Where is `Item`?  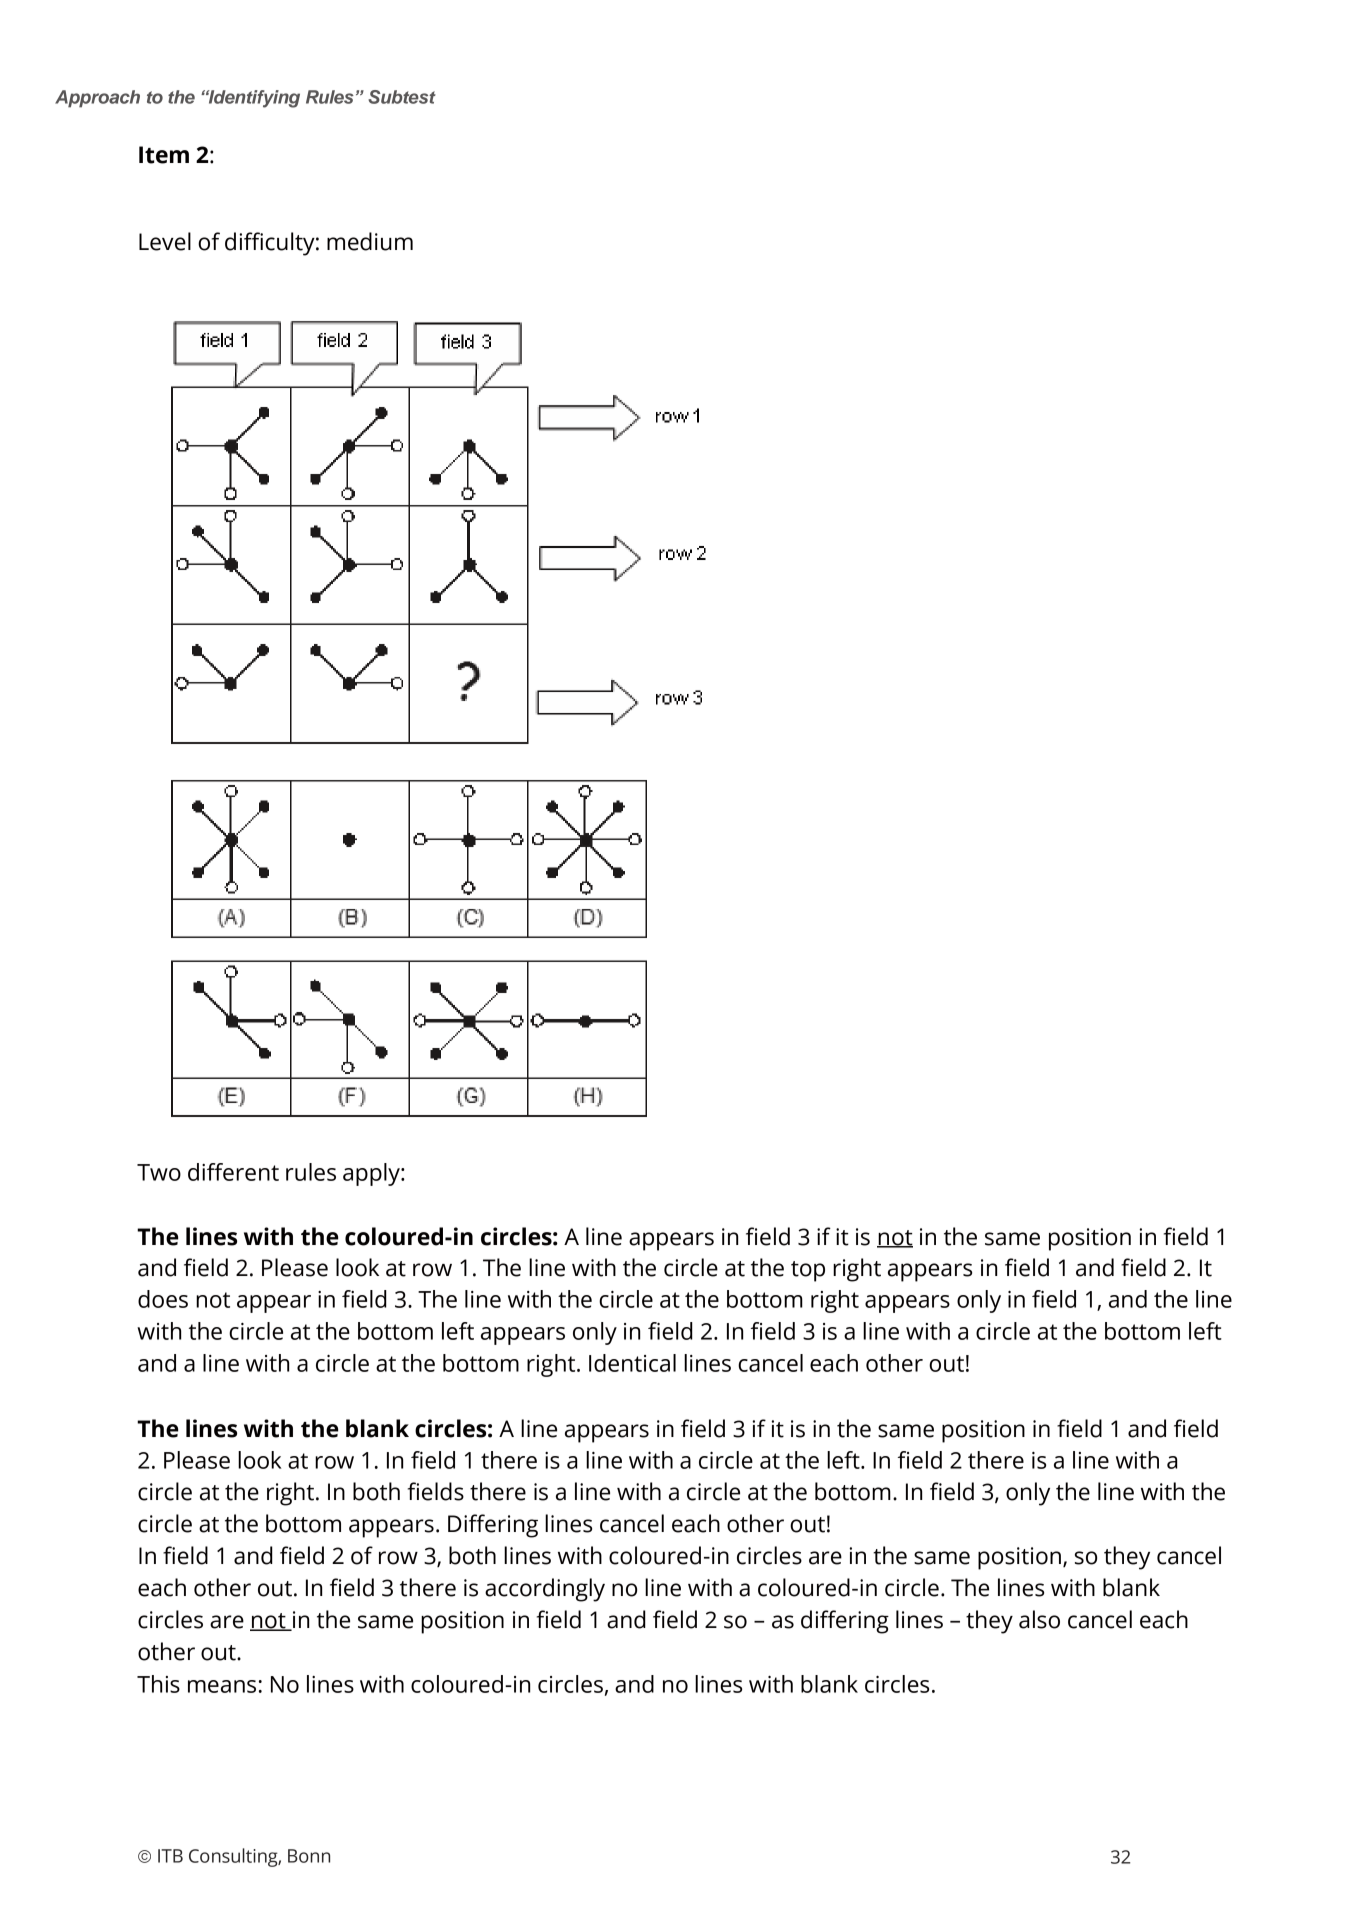 Item is located at coordinates (164, 155).
